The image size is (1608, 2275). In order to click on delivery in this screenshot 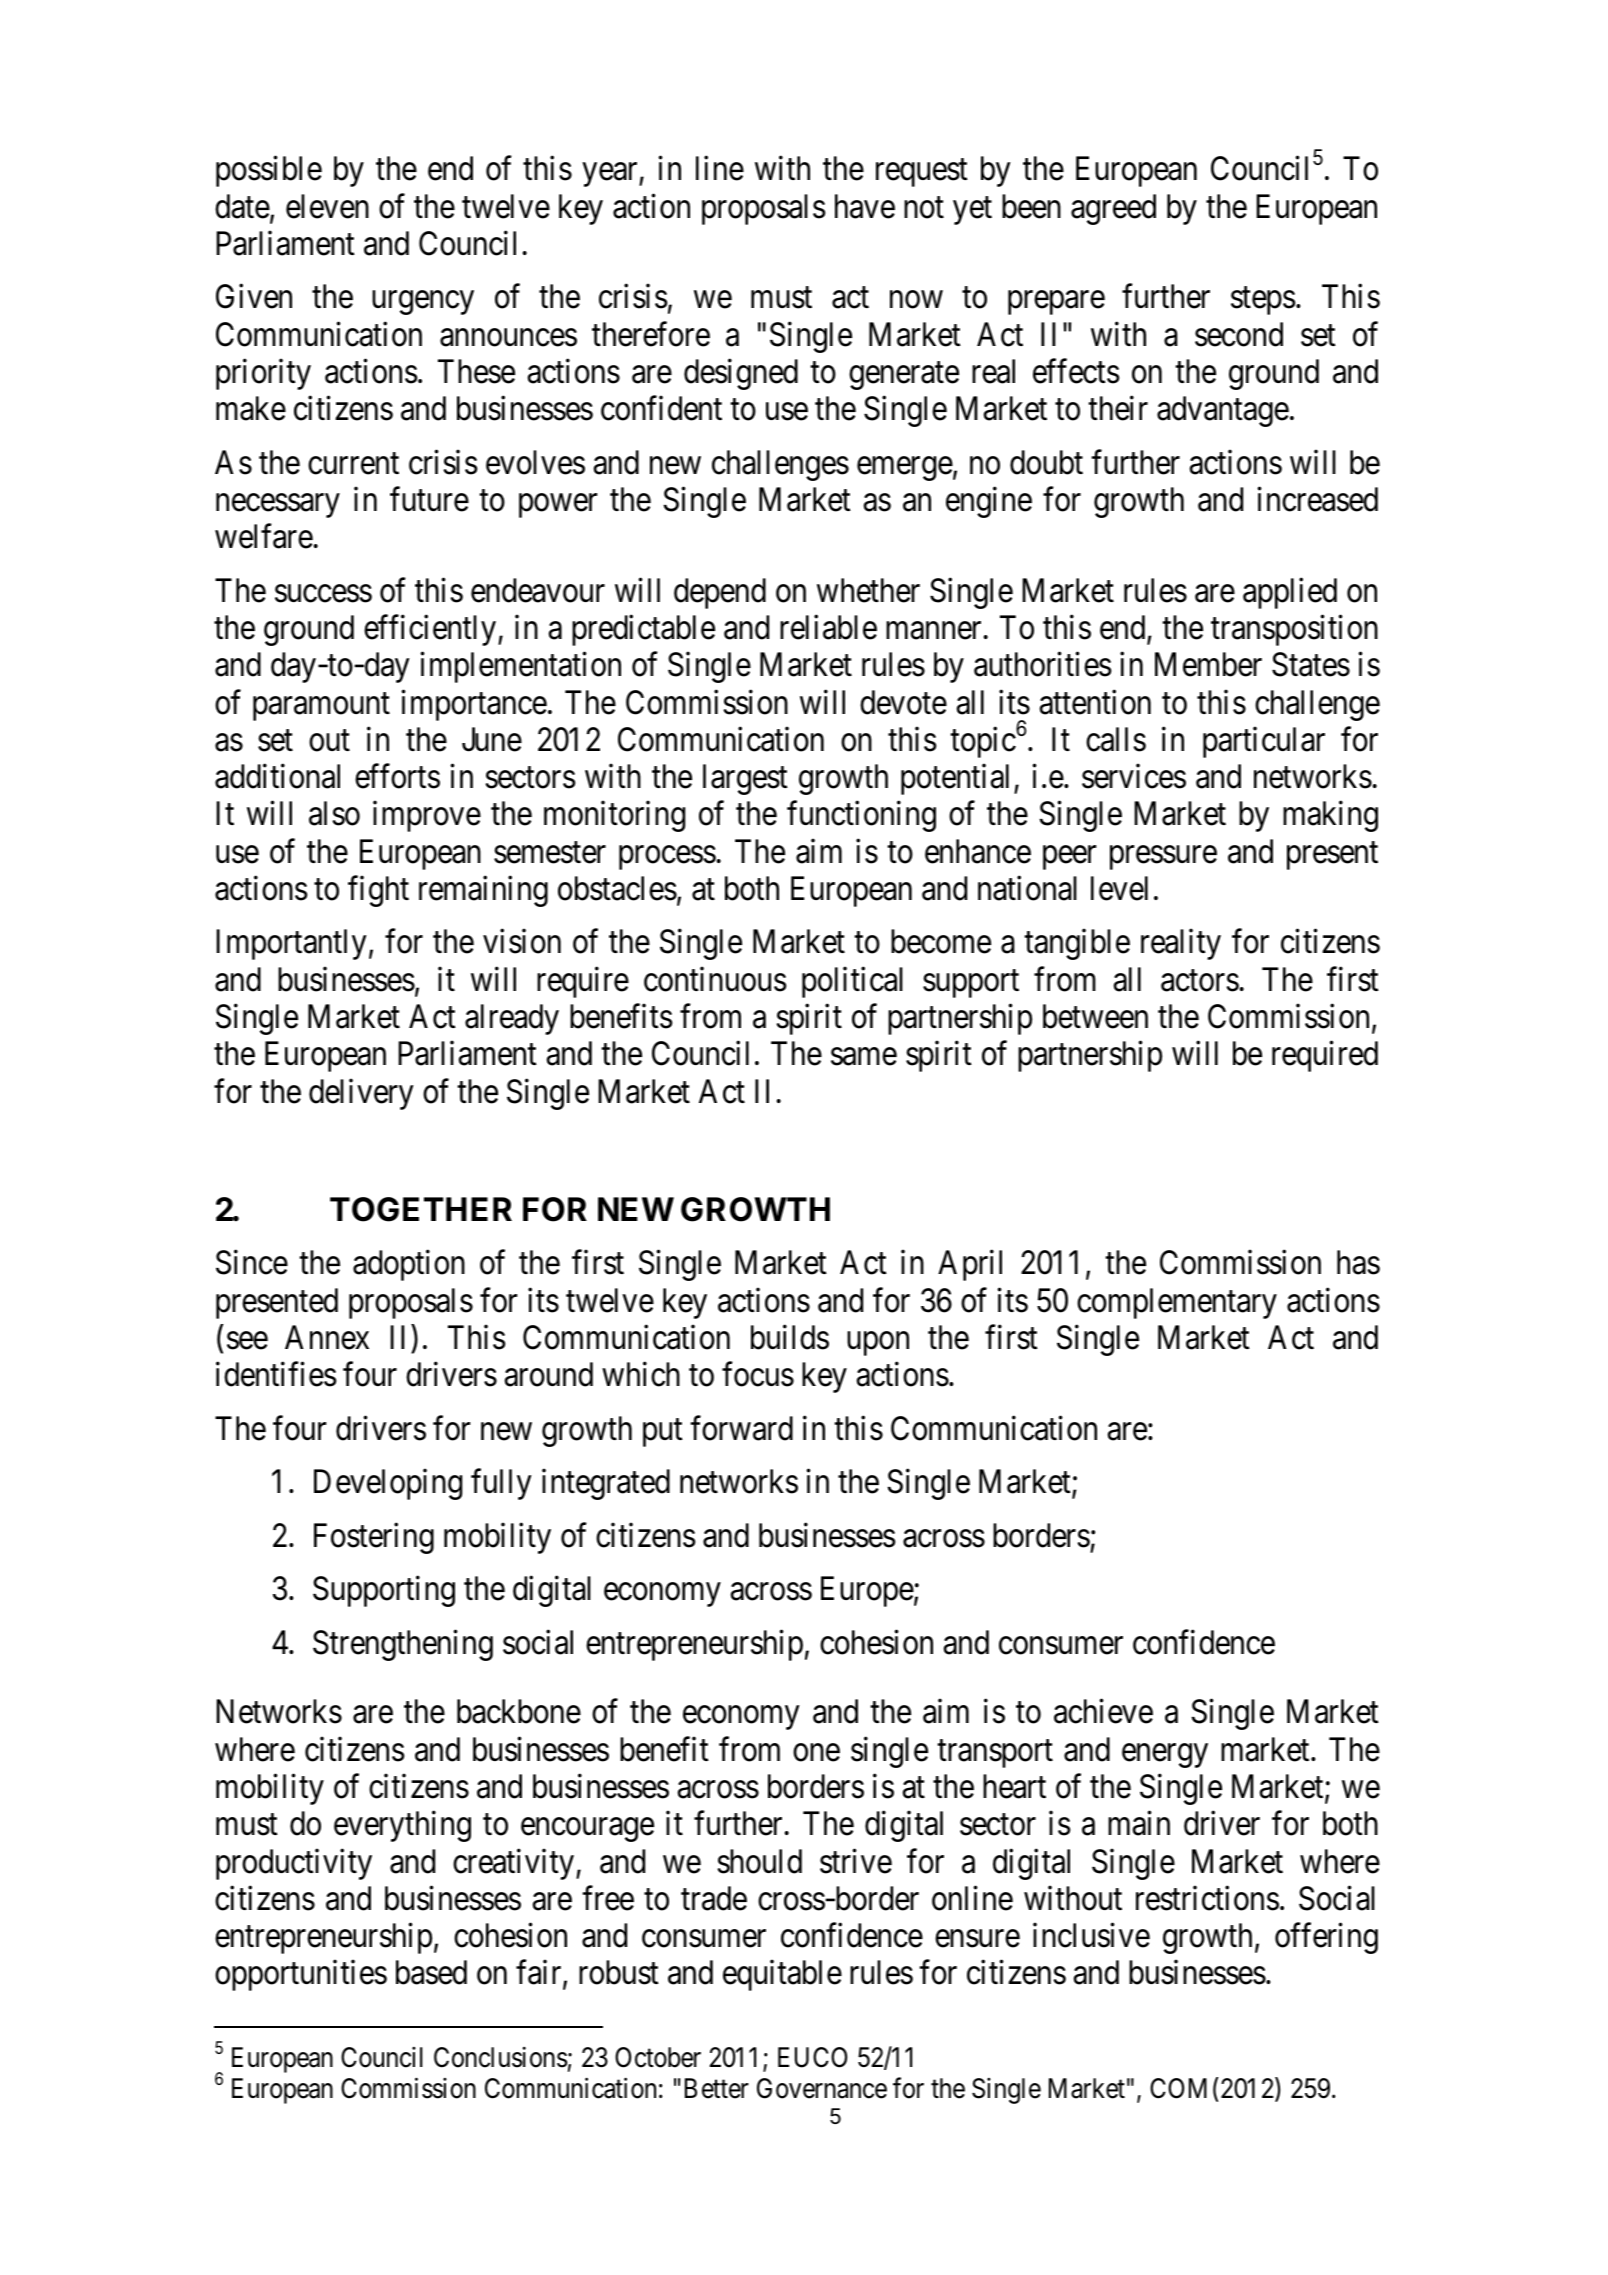, I will do `click(361, 1094)`.
